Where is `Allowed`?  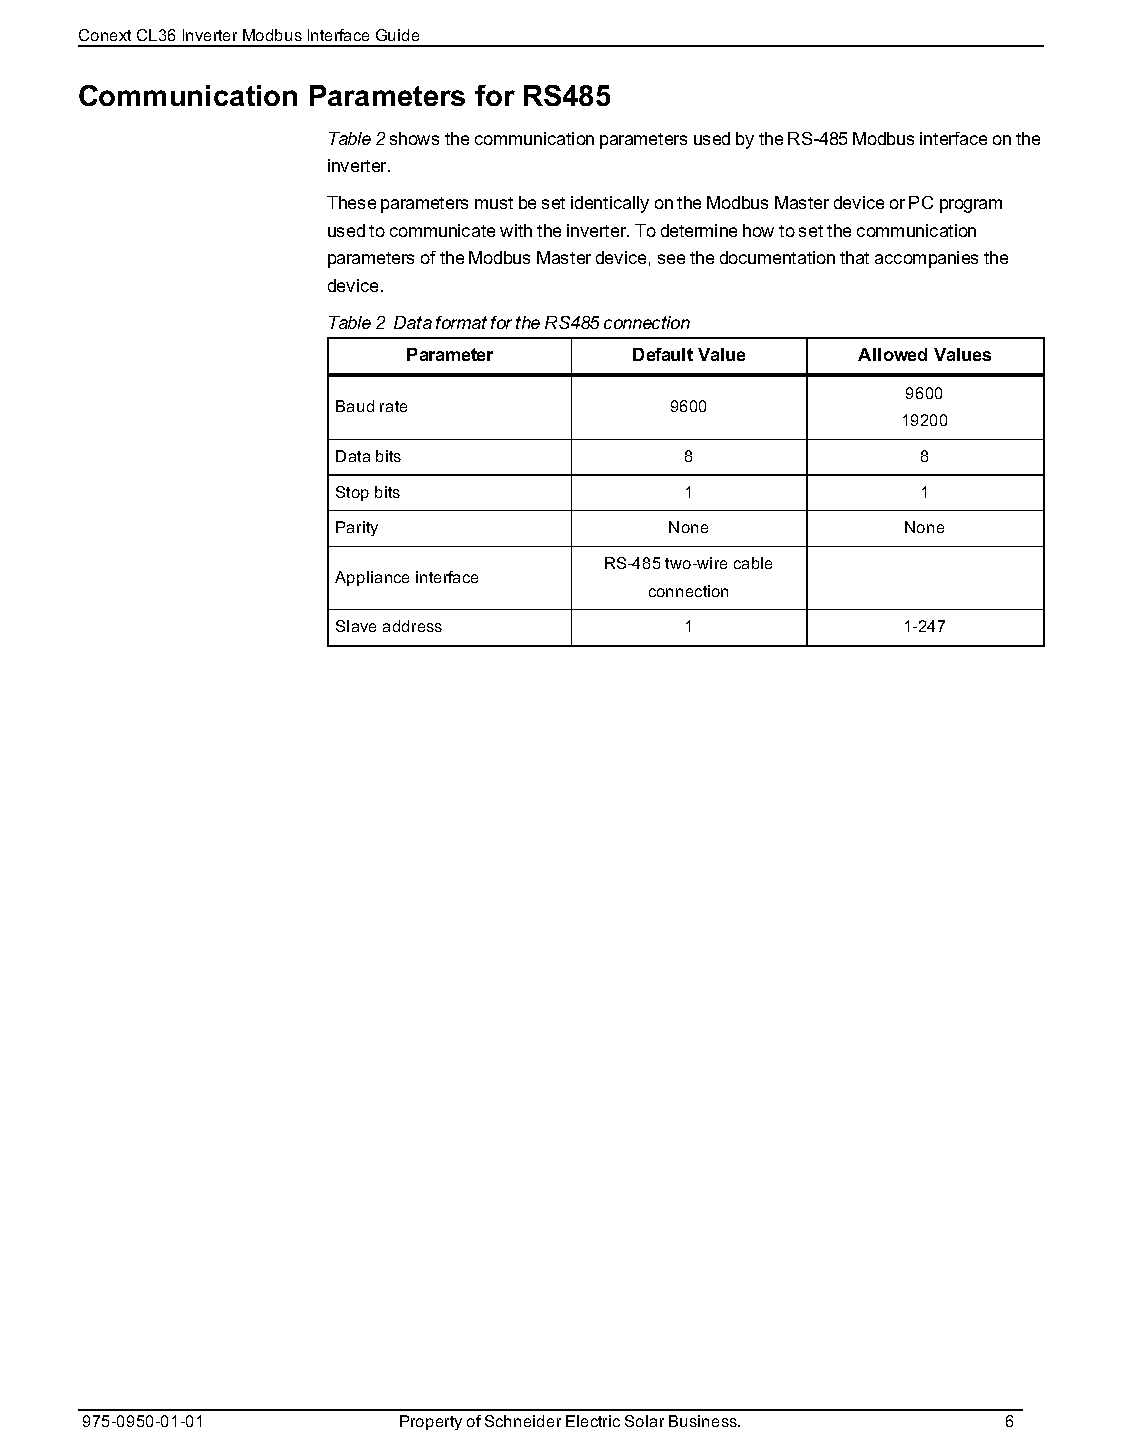 Allowed is located at coordinates (892, 354).
